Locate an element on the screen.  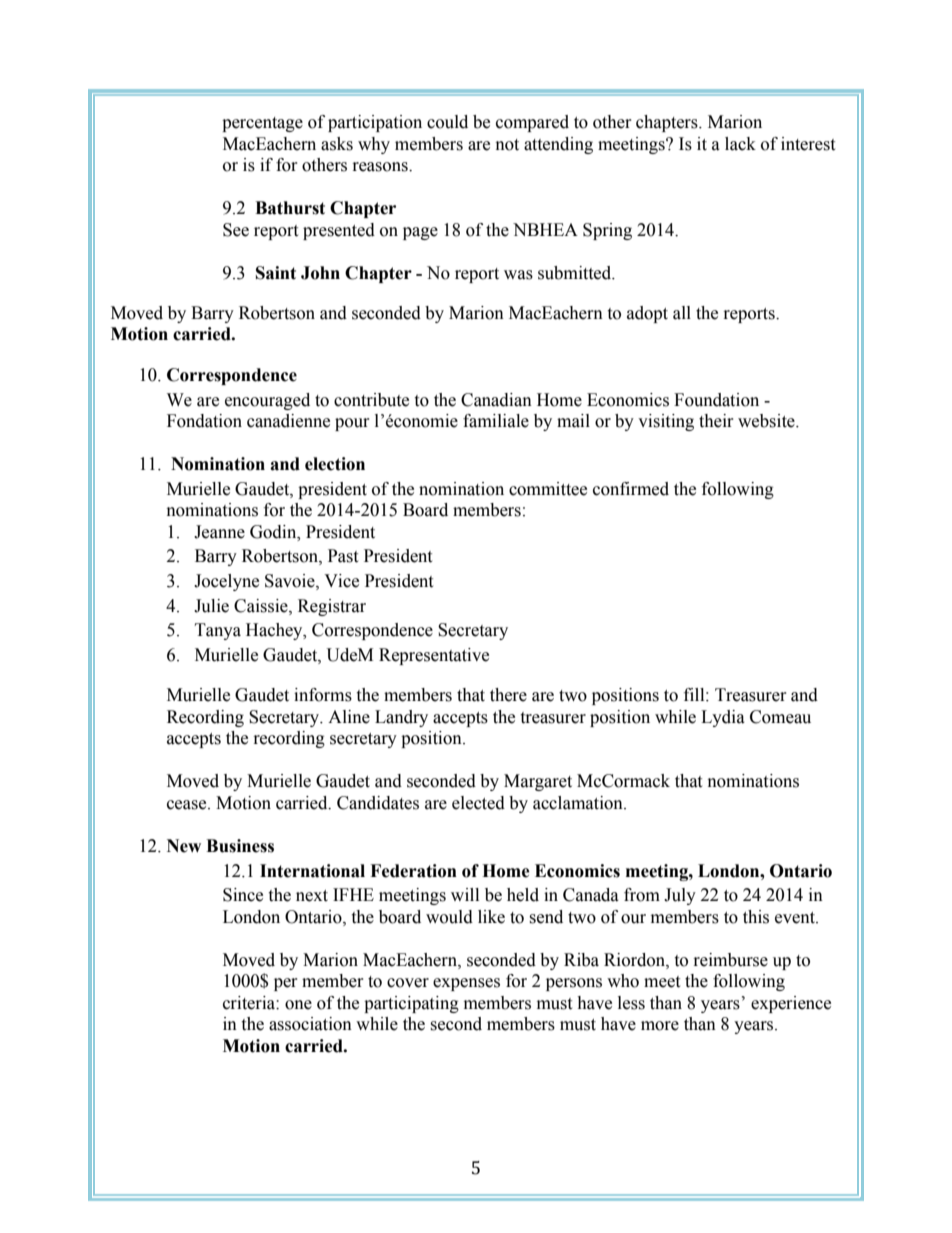
Julie is located at coordinates (211, 606).
